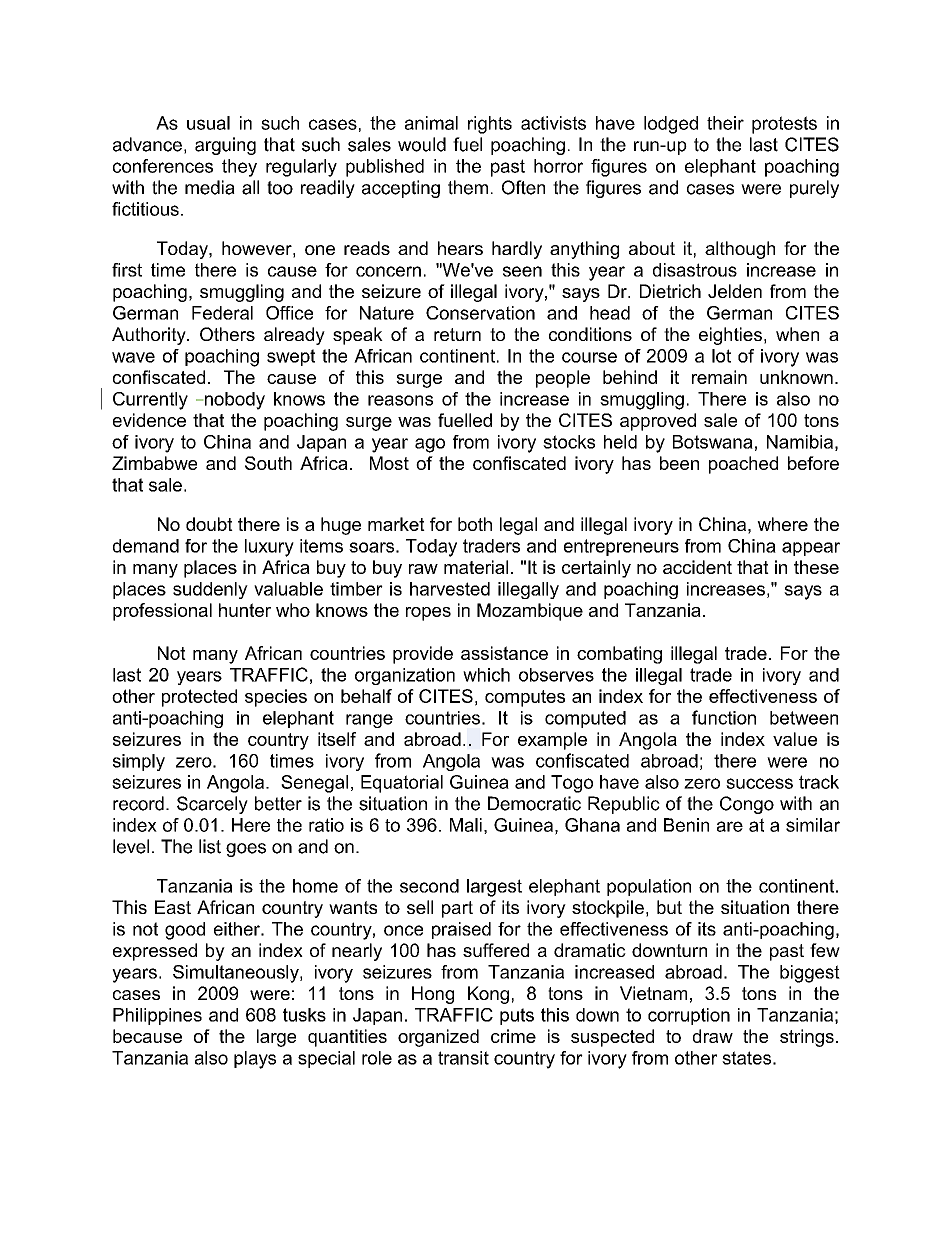 The width and height of the screenshot is (952, 1233). I want to click on nobody, so click(235, 401).
